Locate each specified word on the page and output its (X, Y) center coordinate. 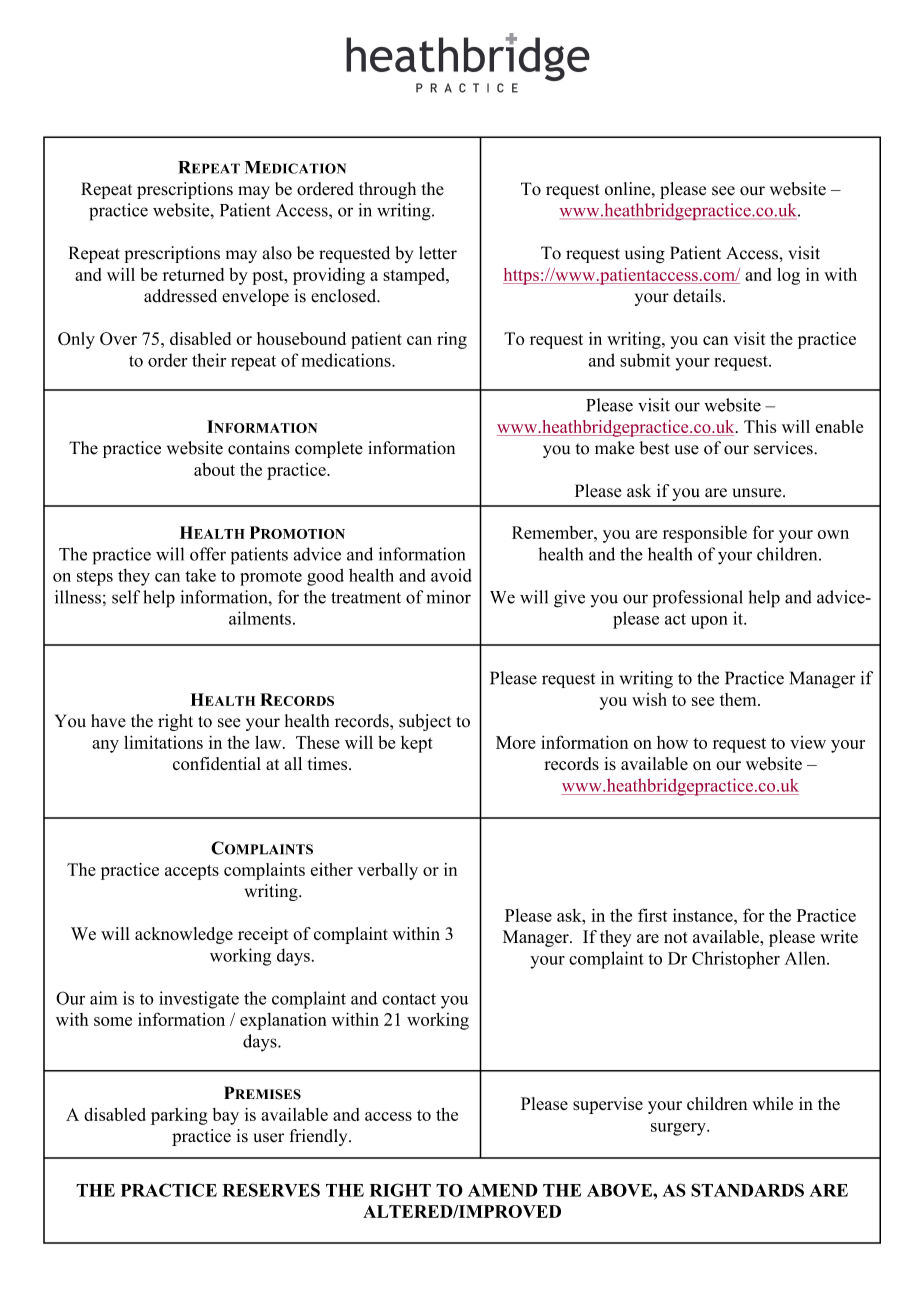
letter (438, 253)
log (788, 276)
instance (704, 915)
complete (329, 449)
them (739, 699)
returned (193, 274)
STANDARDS (747, 1190)
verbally (388, 871)
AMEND (503, 1190)
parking (179, 1116)
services (784, 448)
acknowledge (184, 935)
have (108, 721)
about (214, 469)
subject (425, 722)
